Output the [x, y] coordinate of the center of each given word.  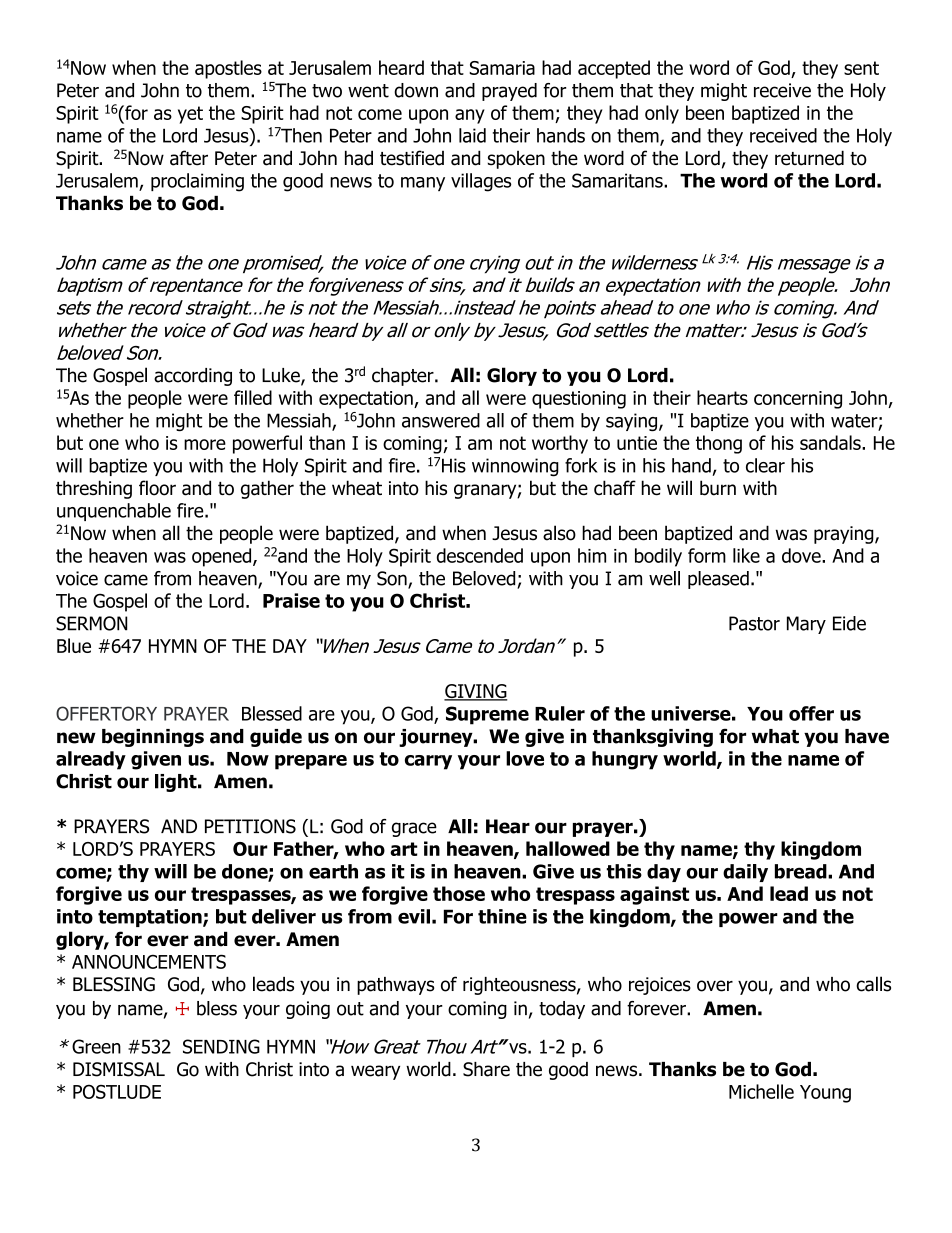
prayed [509, 92]
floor [157, 488]
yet [190, 115]
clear [765, 465]
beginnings [153, 738]
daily [745, 873]
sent [861, 68]
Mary [806, 625]
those [459, 893]
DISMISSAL [119, 1069]
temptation [151, 918]
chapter [404, 377]
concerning [798, 400]
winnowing [515, 467]
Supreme [487, 715]
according [193, 377]
